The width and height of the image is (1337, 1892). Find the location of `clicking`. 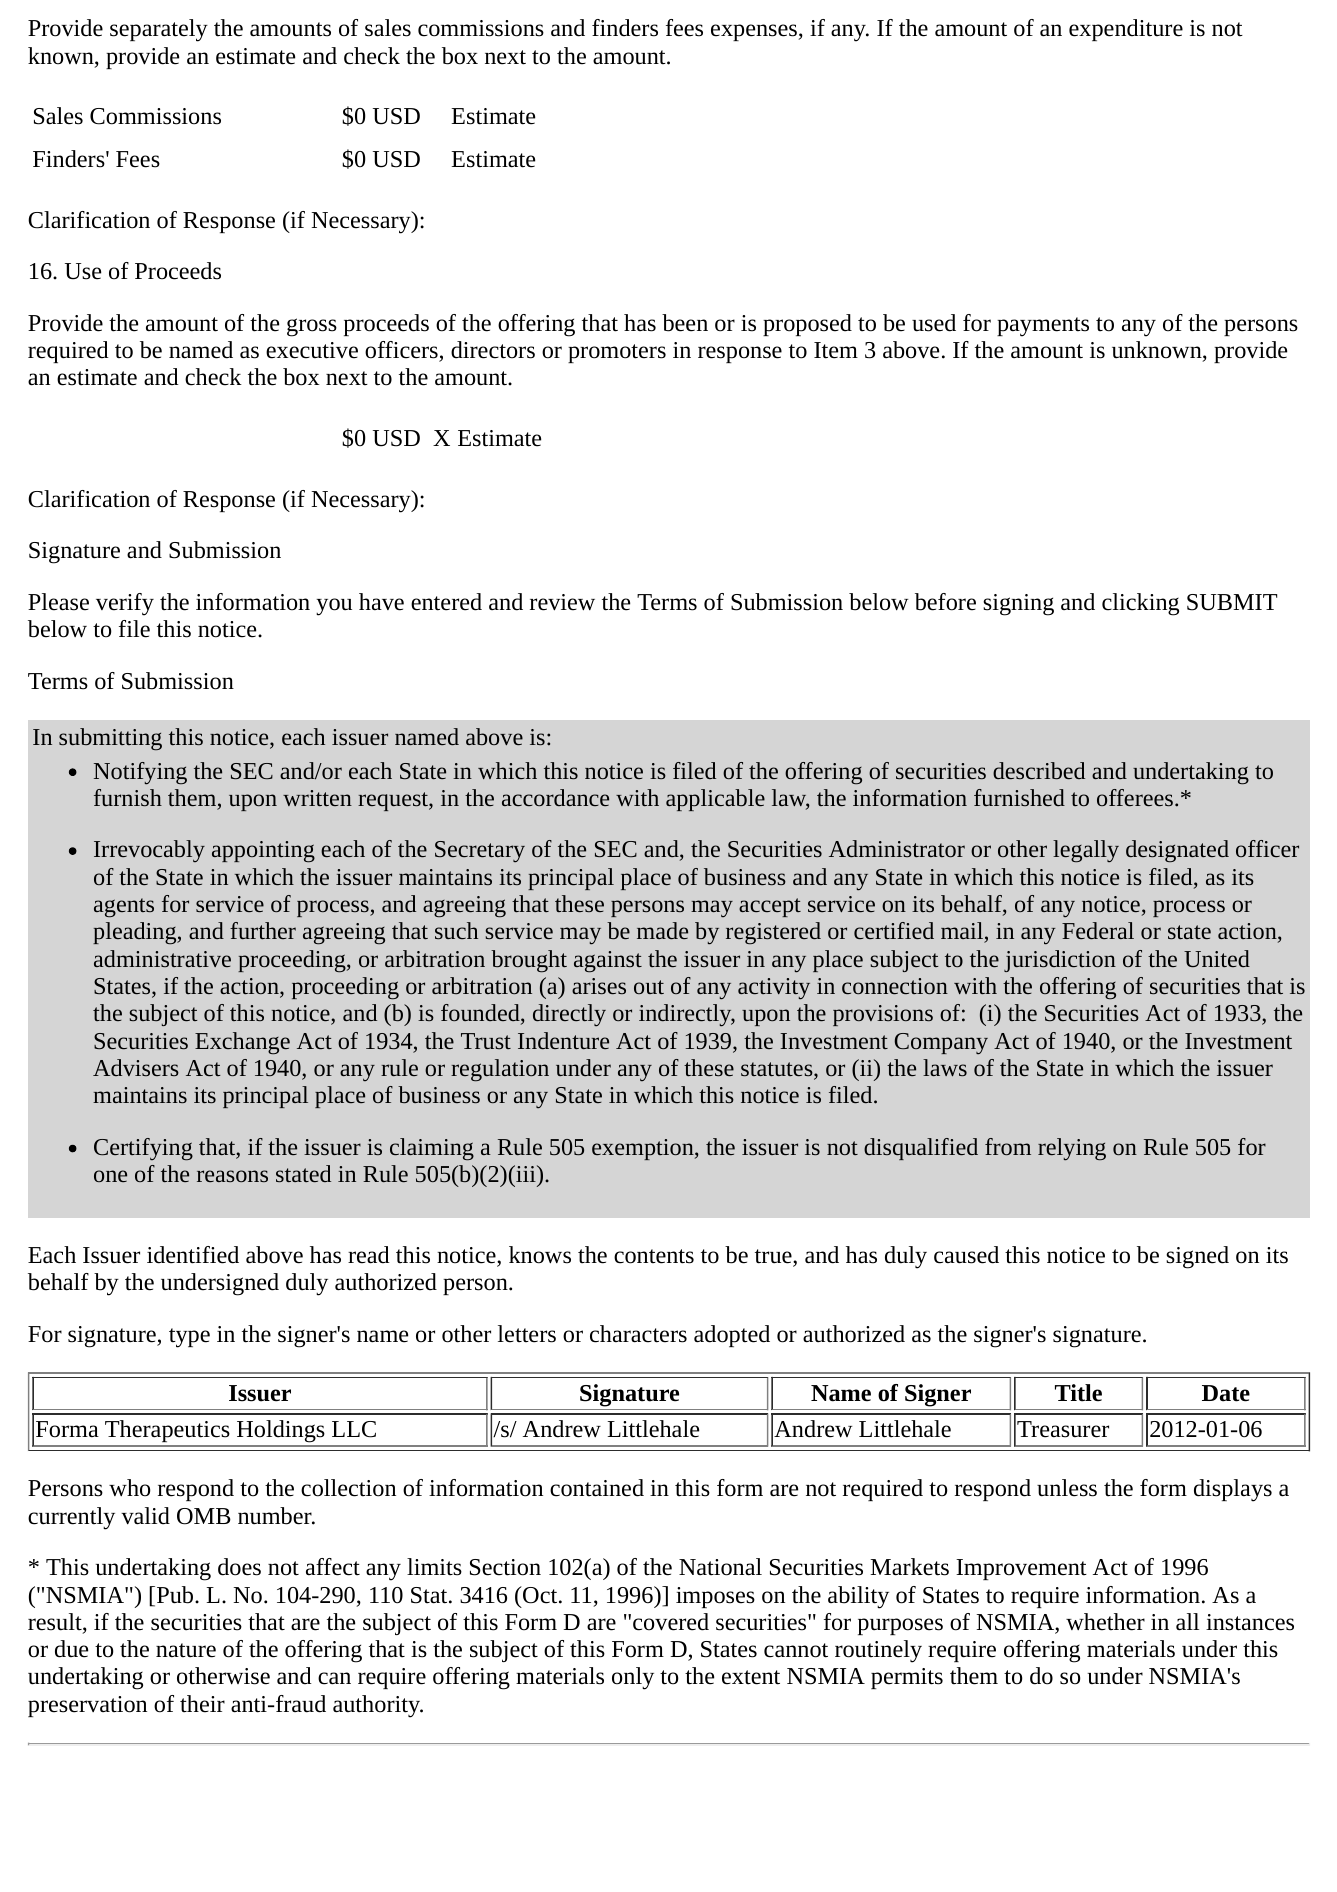

clicking is located at coordinates (1140, 604).
